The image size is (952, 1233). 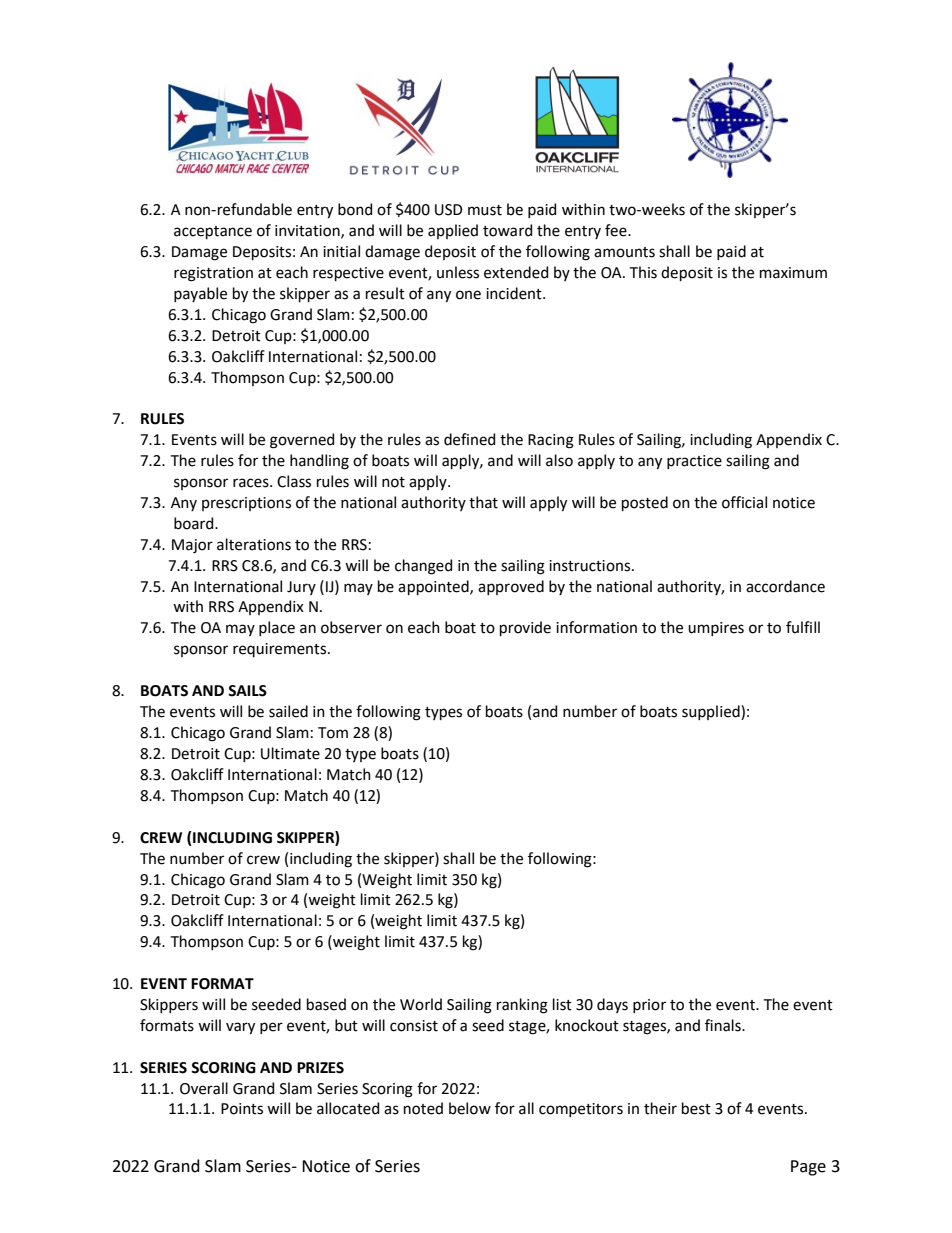 What do you see at coordinates (525, 628) in the document?
I see `provide` at bounding box center [525, 628].
